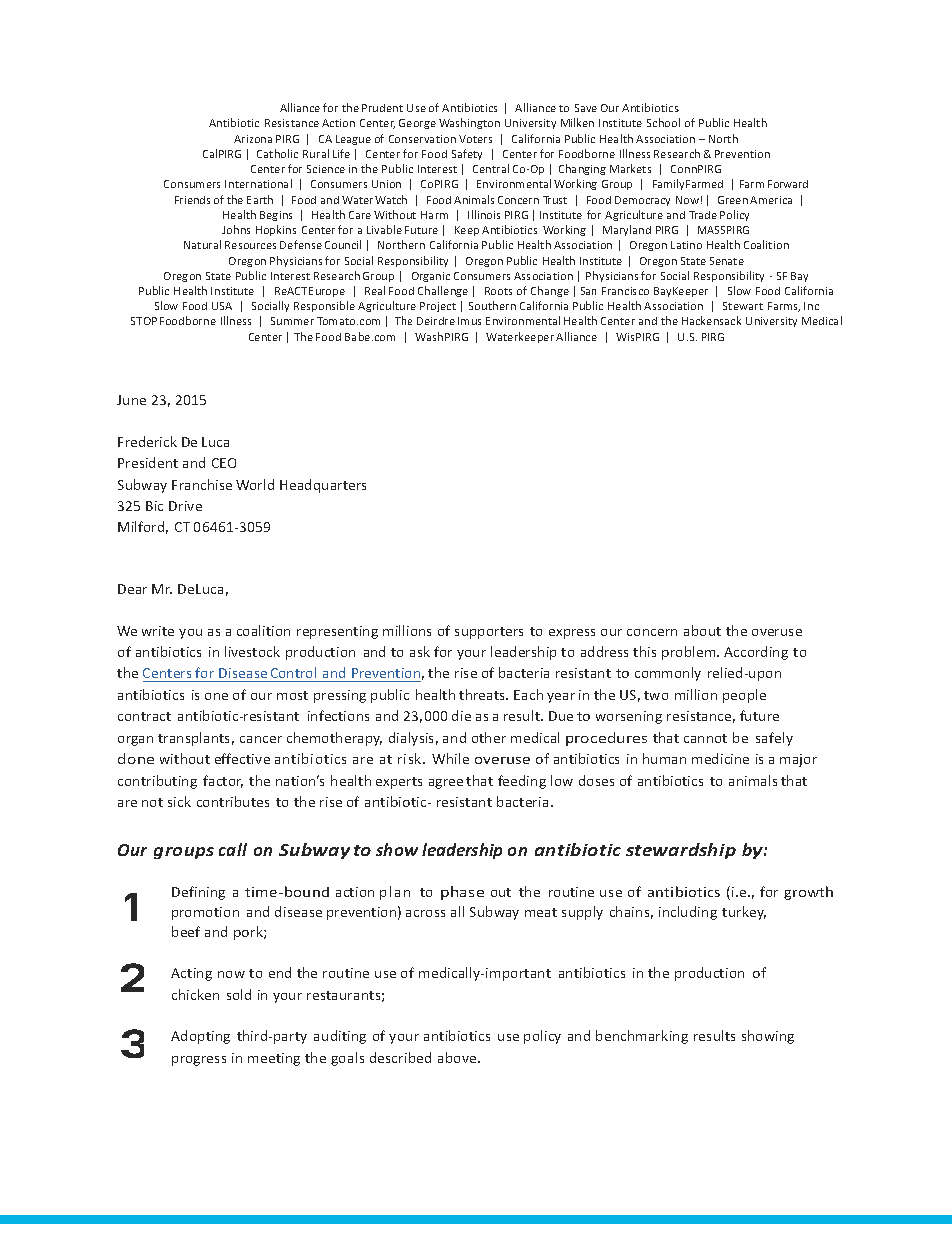 The image size is (952, 1233). What do you see at coordinates (469, 321) in the screenshot?
I see `Imus` at bounding box center [469, 321].
